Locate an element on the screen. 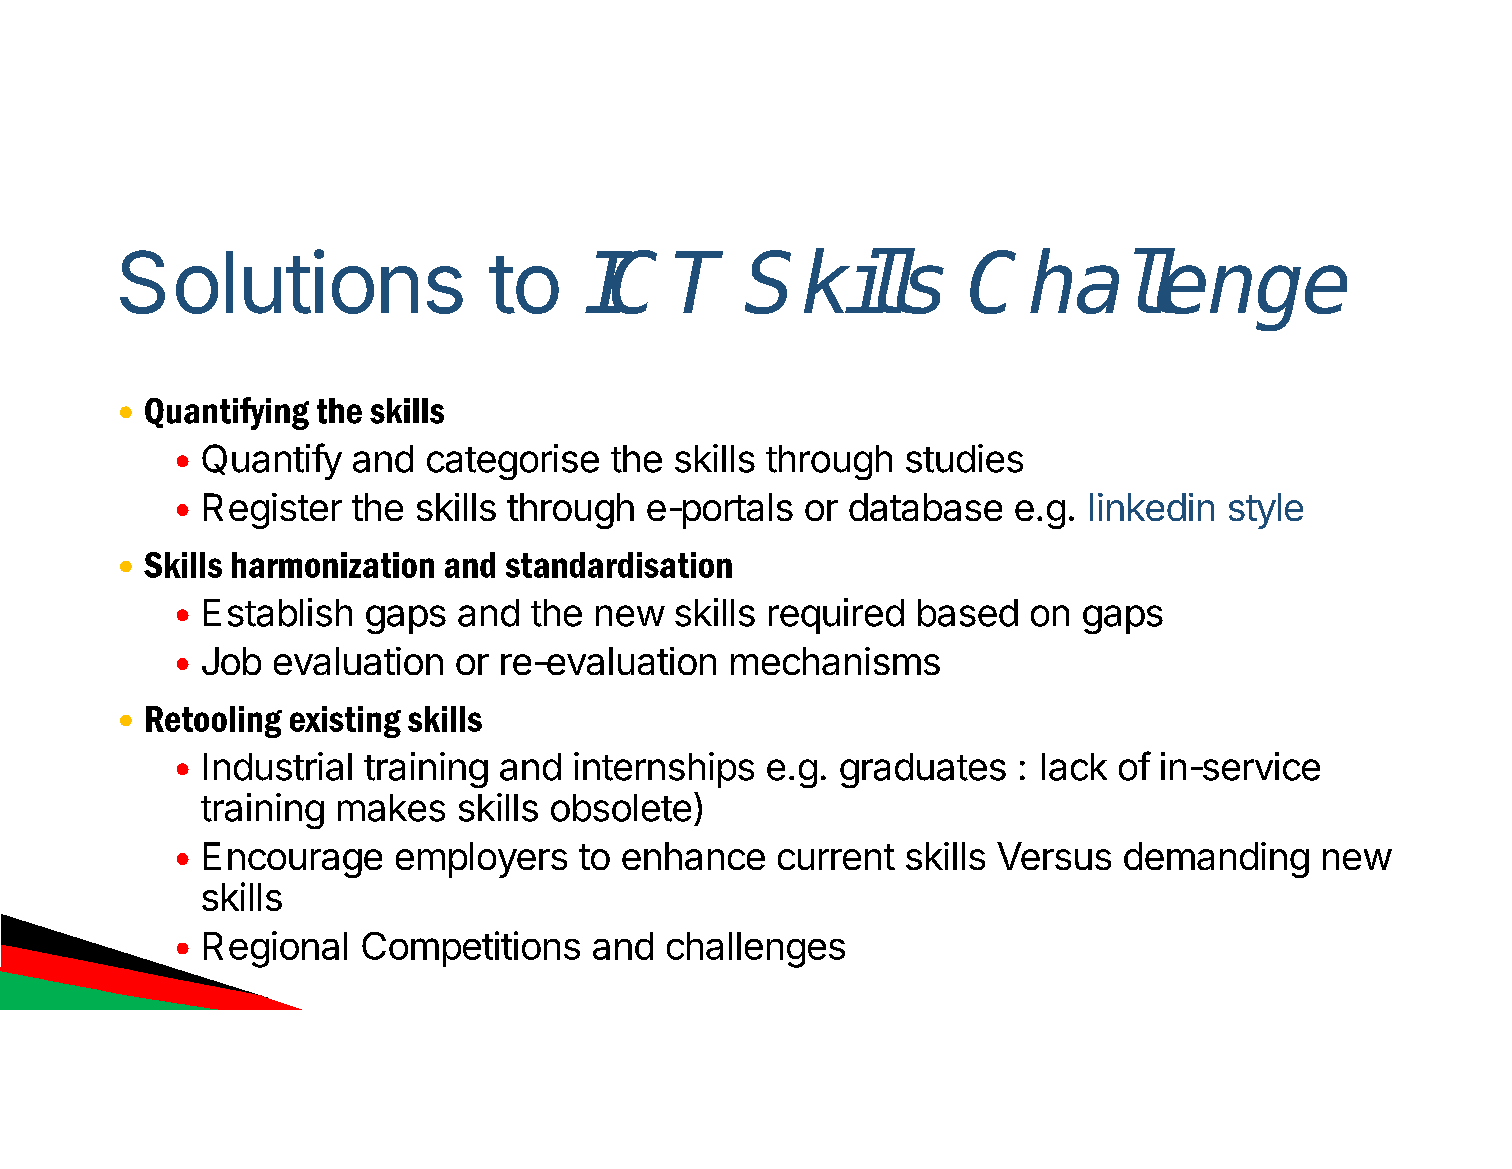 The image size is (1512, 1169). studies is located at coordinates (964, 458).
